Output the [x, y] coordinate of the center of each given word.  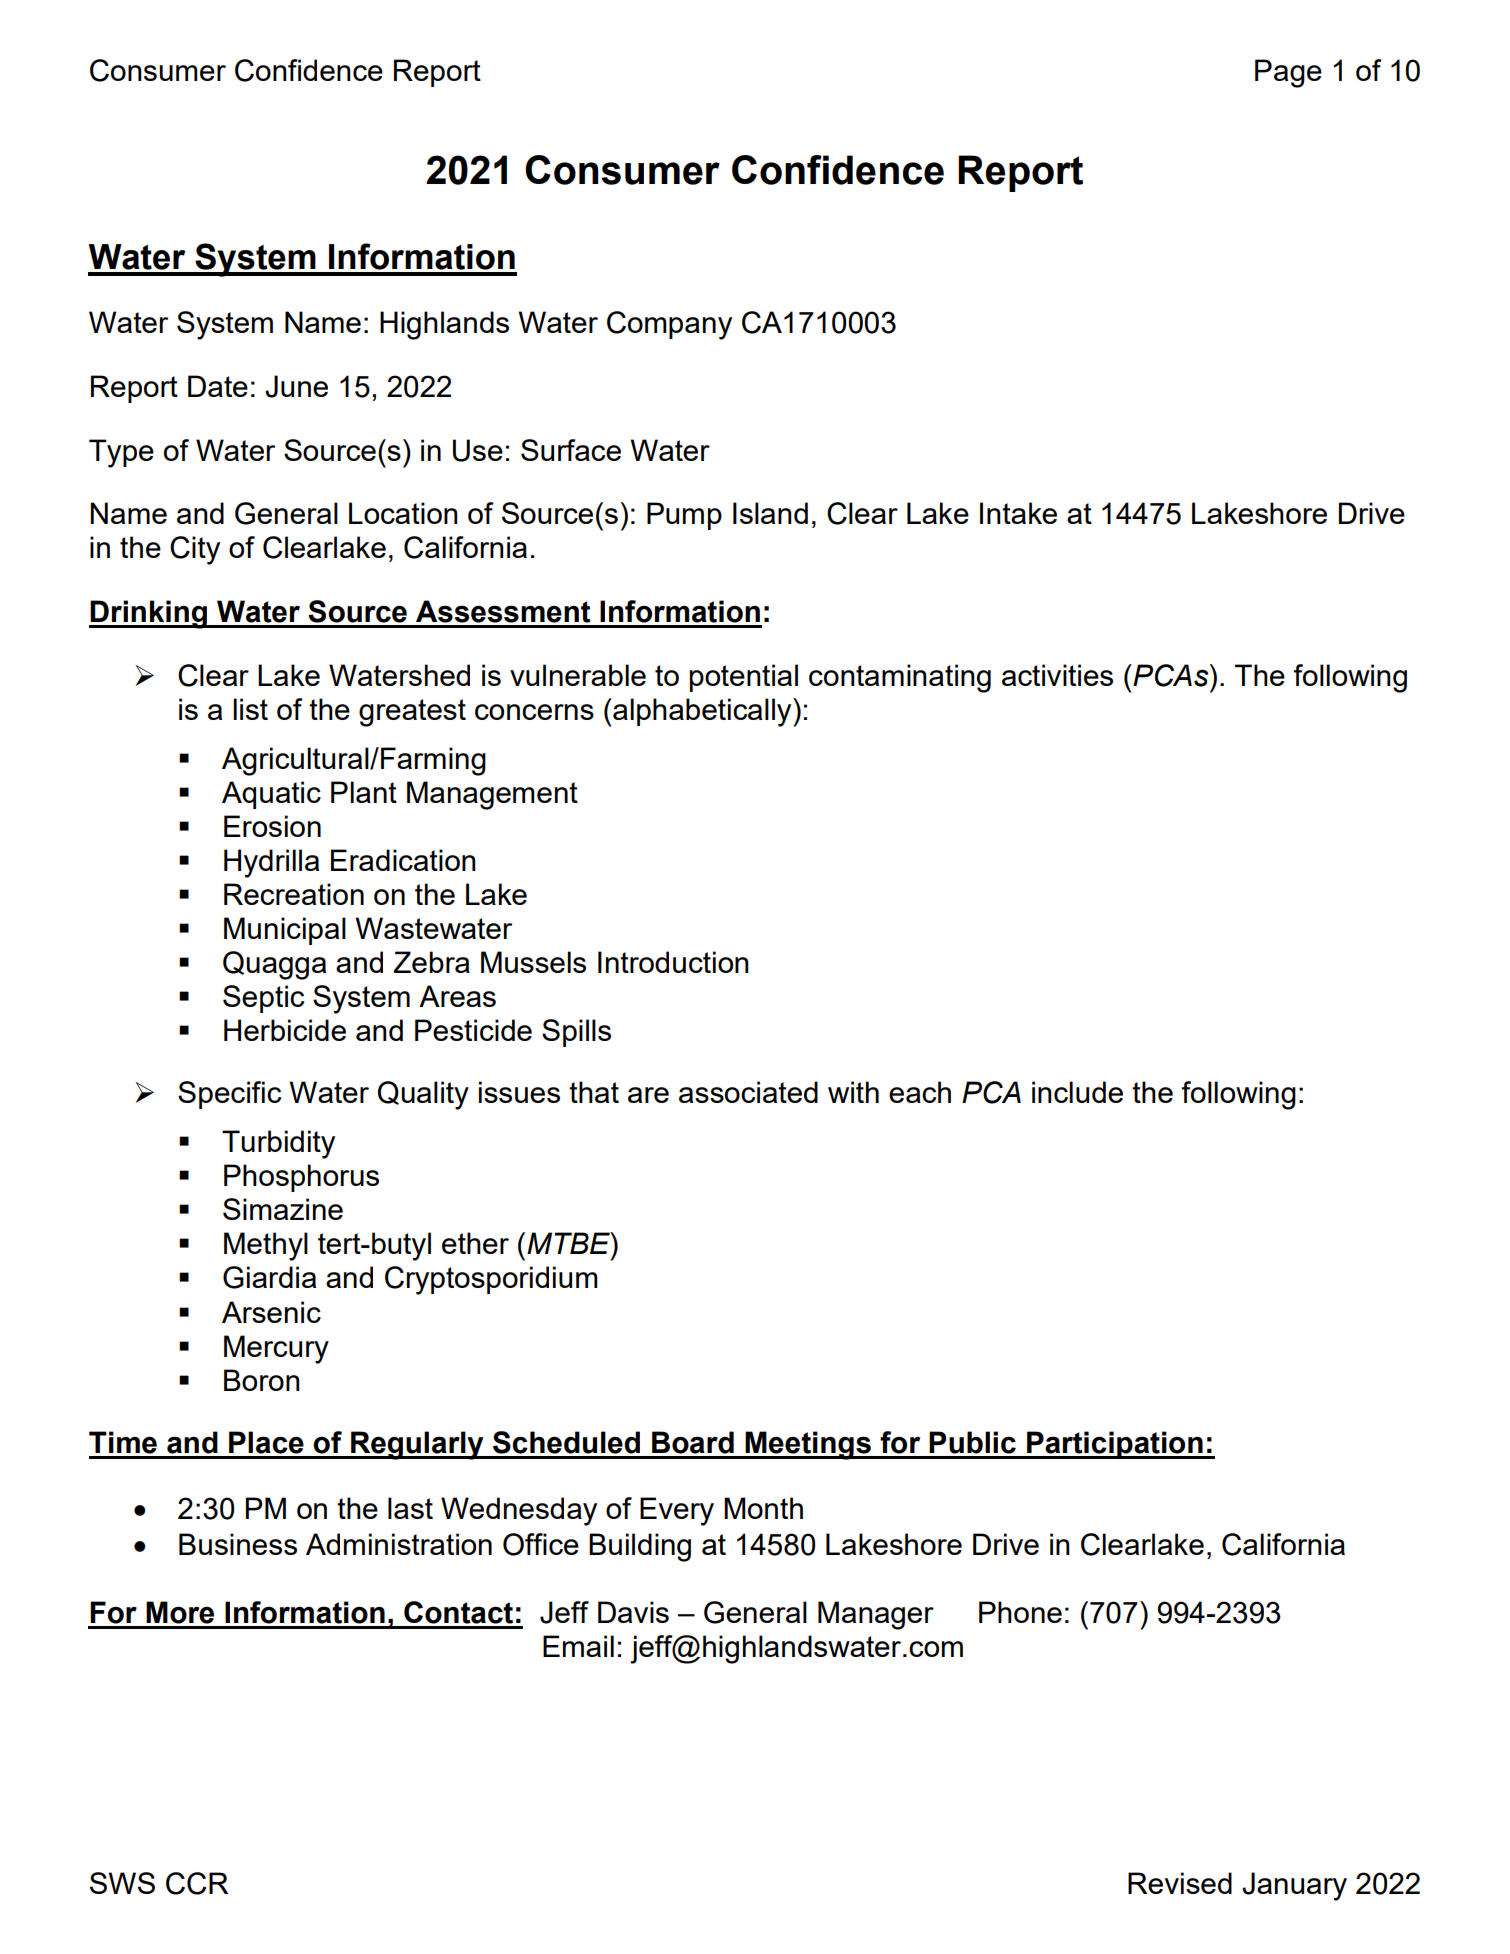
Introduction [673, 962]
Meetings [808, 1445]
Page [1288, 73]
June [296, 386]
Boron [262, 1380]
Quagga [274, 965]
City [195, 550]
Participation [1115, 1445]
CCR [197, 1883]
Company [669, 325]
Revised [1180, 1883]
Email [578, 1646]
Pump [684, 516]
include [1077, 1092]
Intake [1018, 513]
